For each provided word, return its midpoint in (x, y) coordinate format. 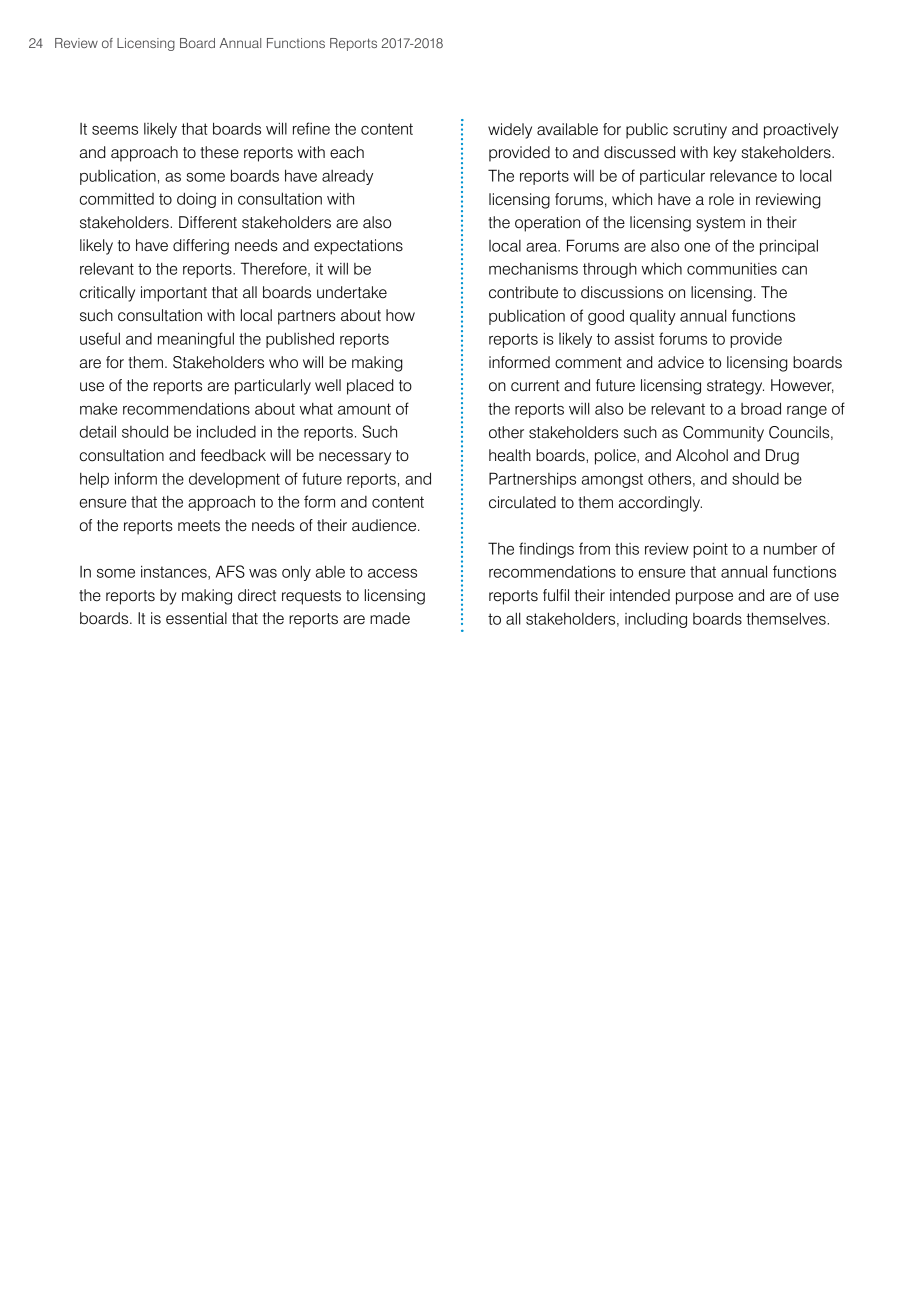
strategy (735, 387)
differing (201, 247)
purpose (704, 598)
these (219, 152)
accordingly (660, 504)
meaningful (196, 340)
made (390, 618)
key (725, 154)
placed (370, 387)
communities (732, 269)
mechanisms (533, 268)
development (234, 480)
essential (196, 618)
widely (510, 131)
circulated (522, 502)
